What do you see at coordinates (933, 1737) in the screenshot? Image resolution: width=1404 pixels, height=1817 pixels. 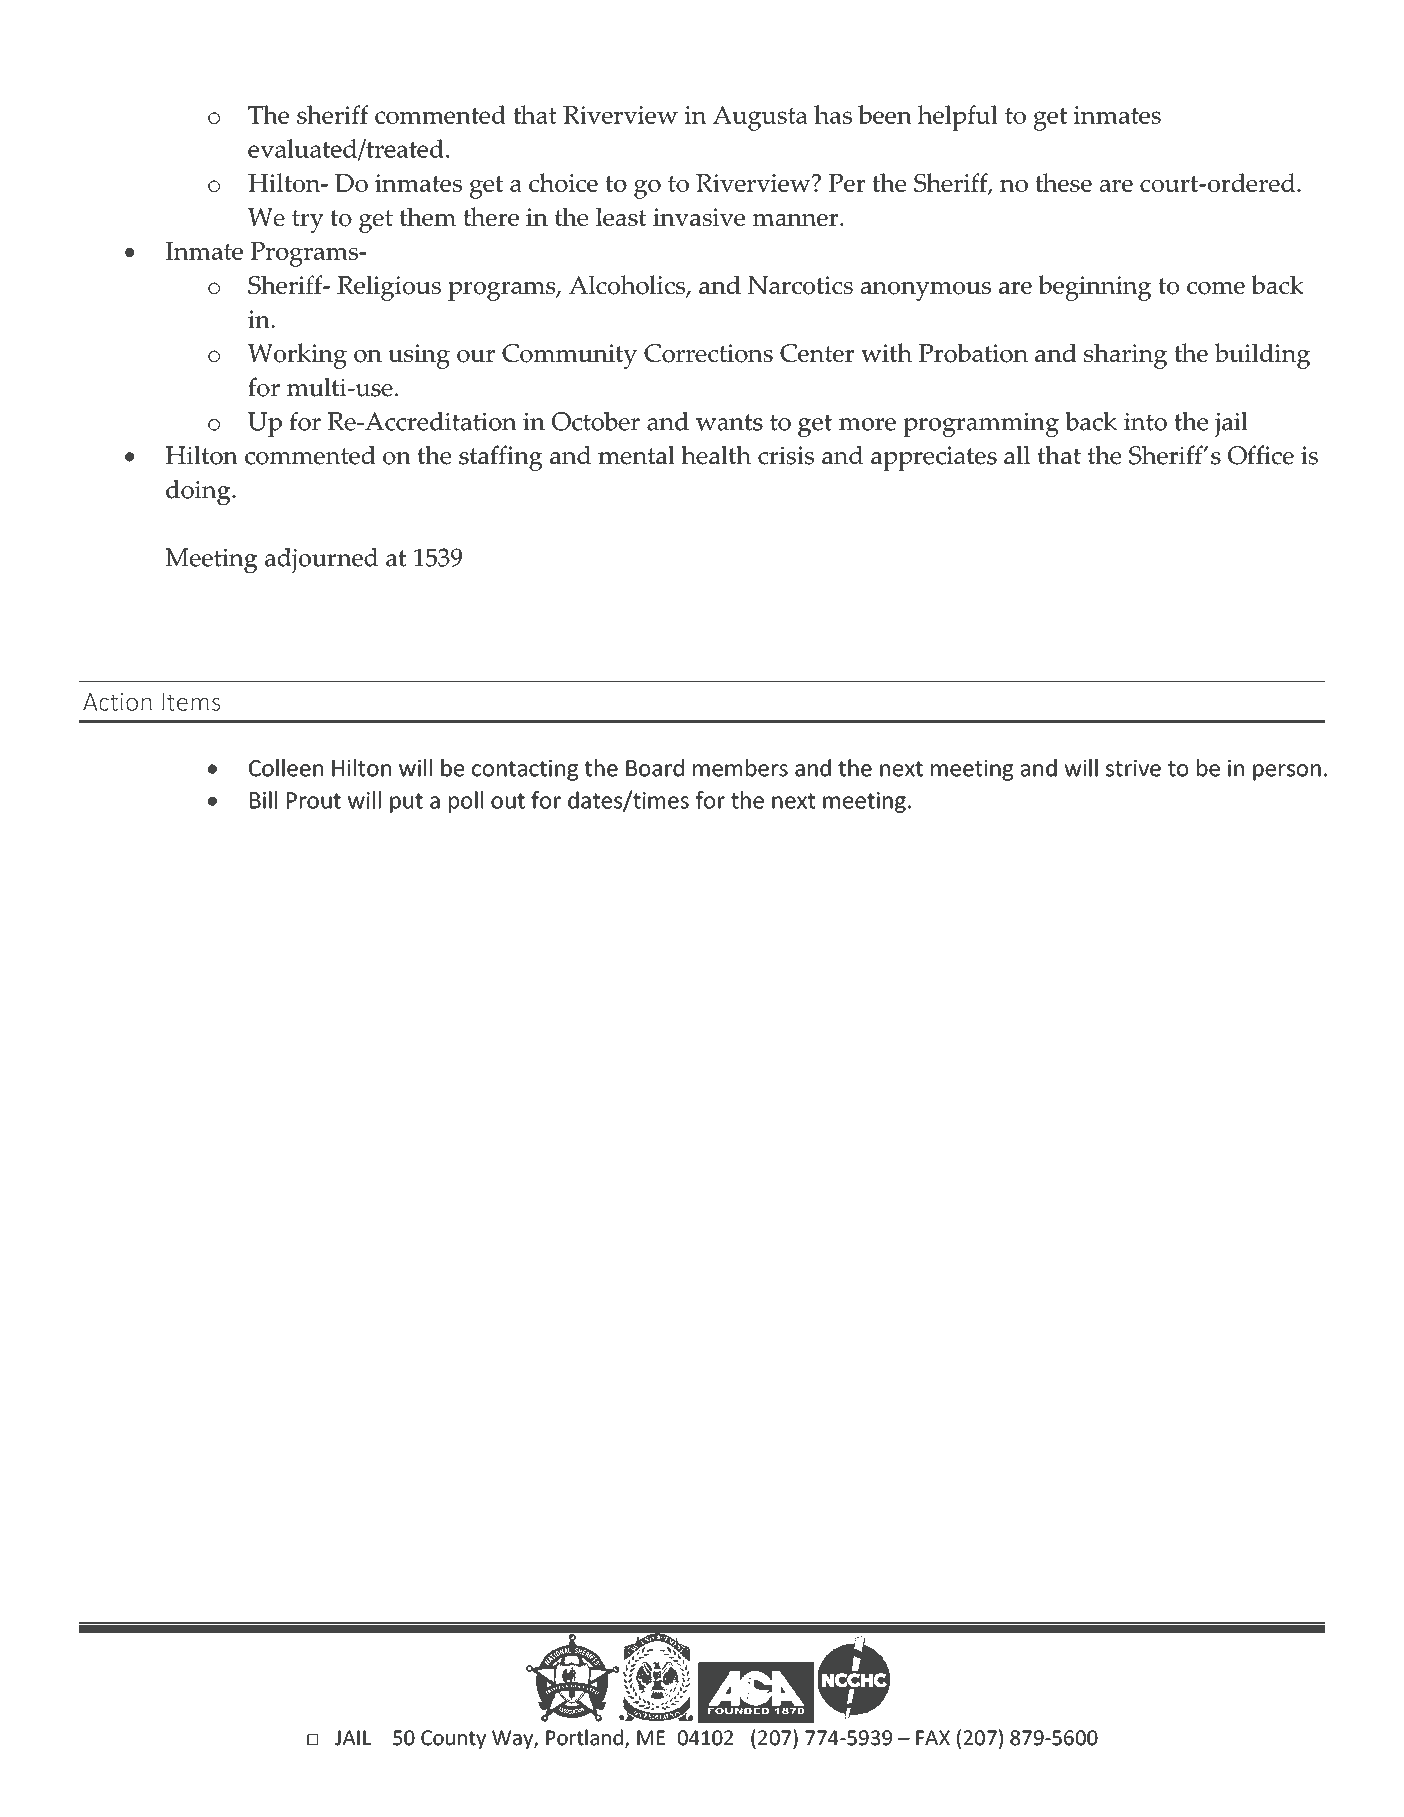 I see `FAX` at bounding box center [933, 1737].
